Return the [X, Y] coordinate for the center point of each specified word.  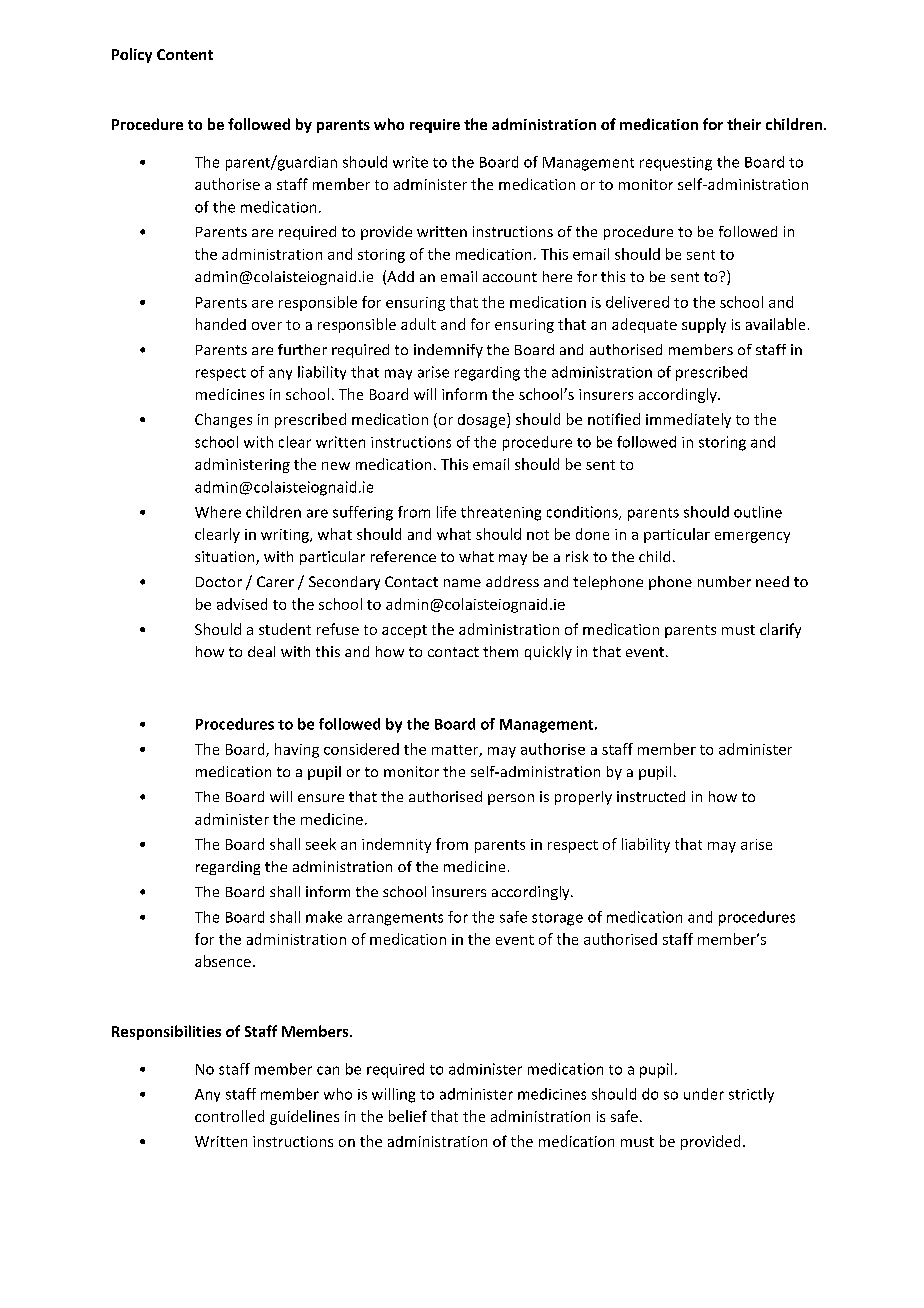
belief [408, 1116]
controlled [229, 1116]
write [410, 162]
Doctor [219, 582]
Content [185, 54]
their [744, 124]
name [462, 583]
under [704, 1094]
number [724, 581]
